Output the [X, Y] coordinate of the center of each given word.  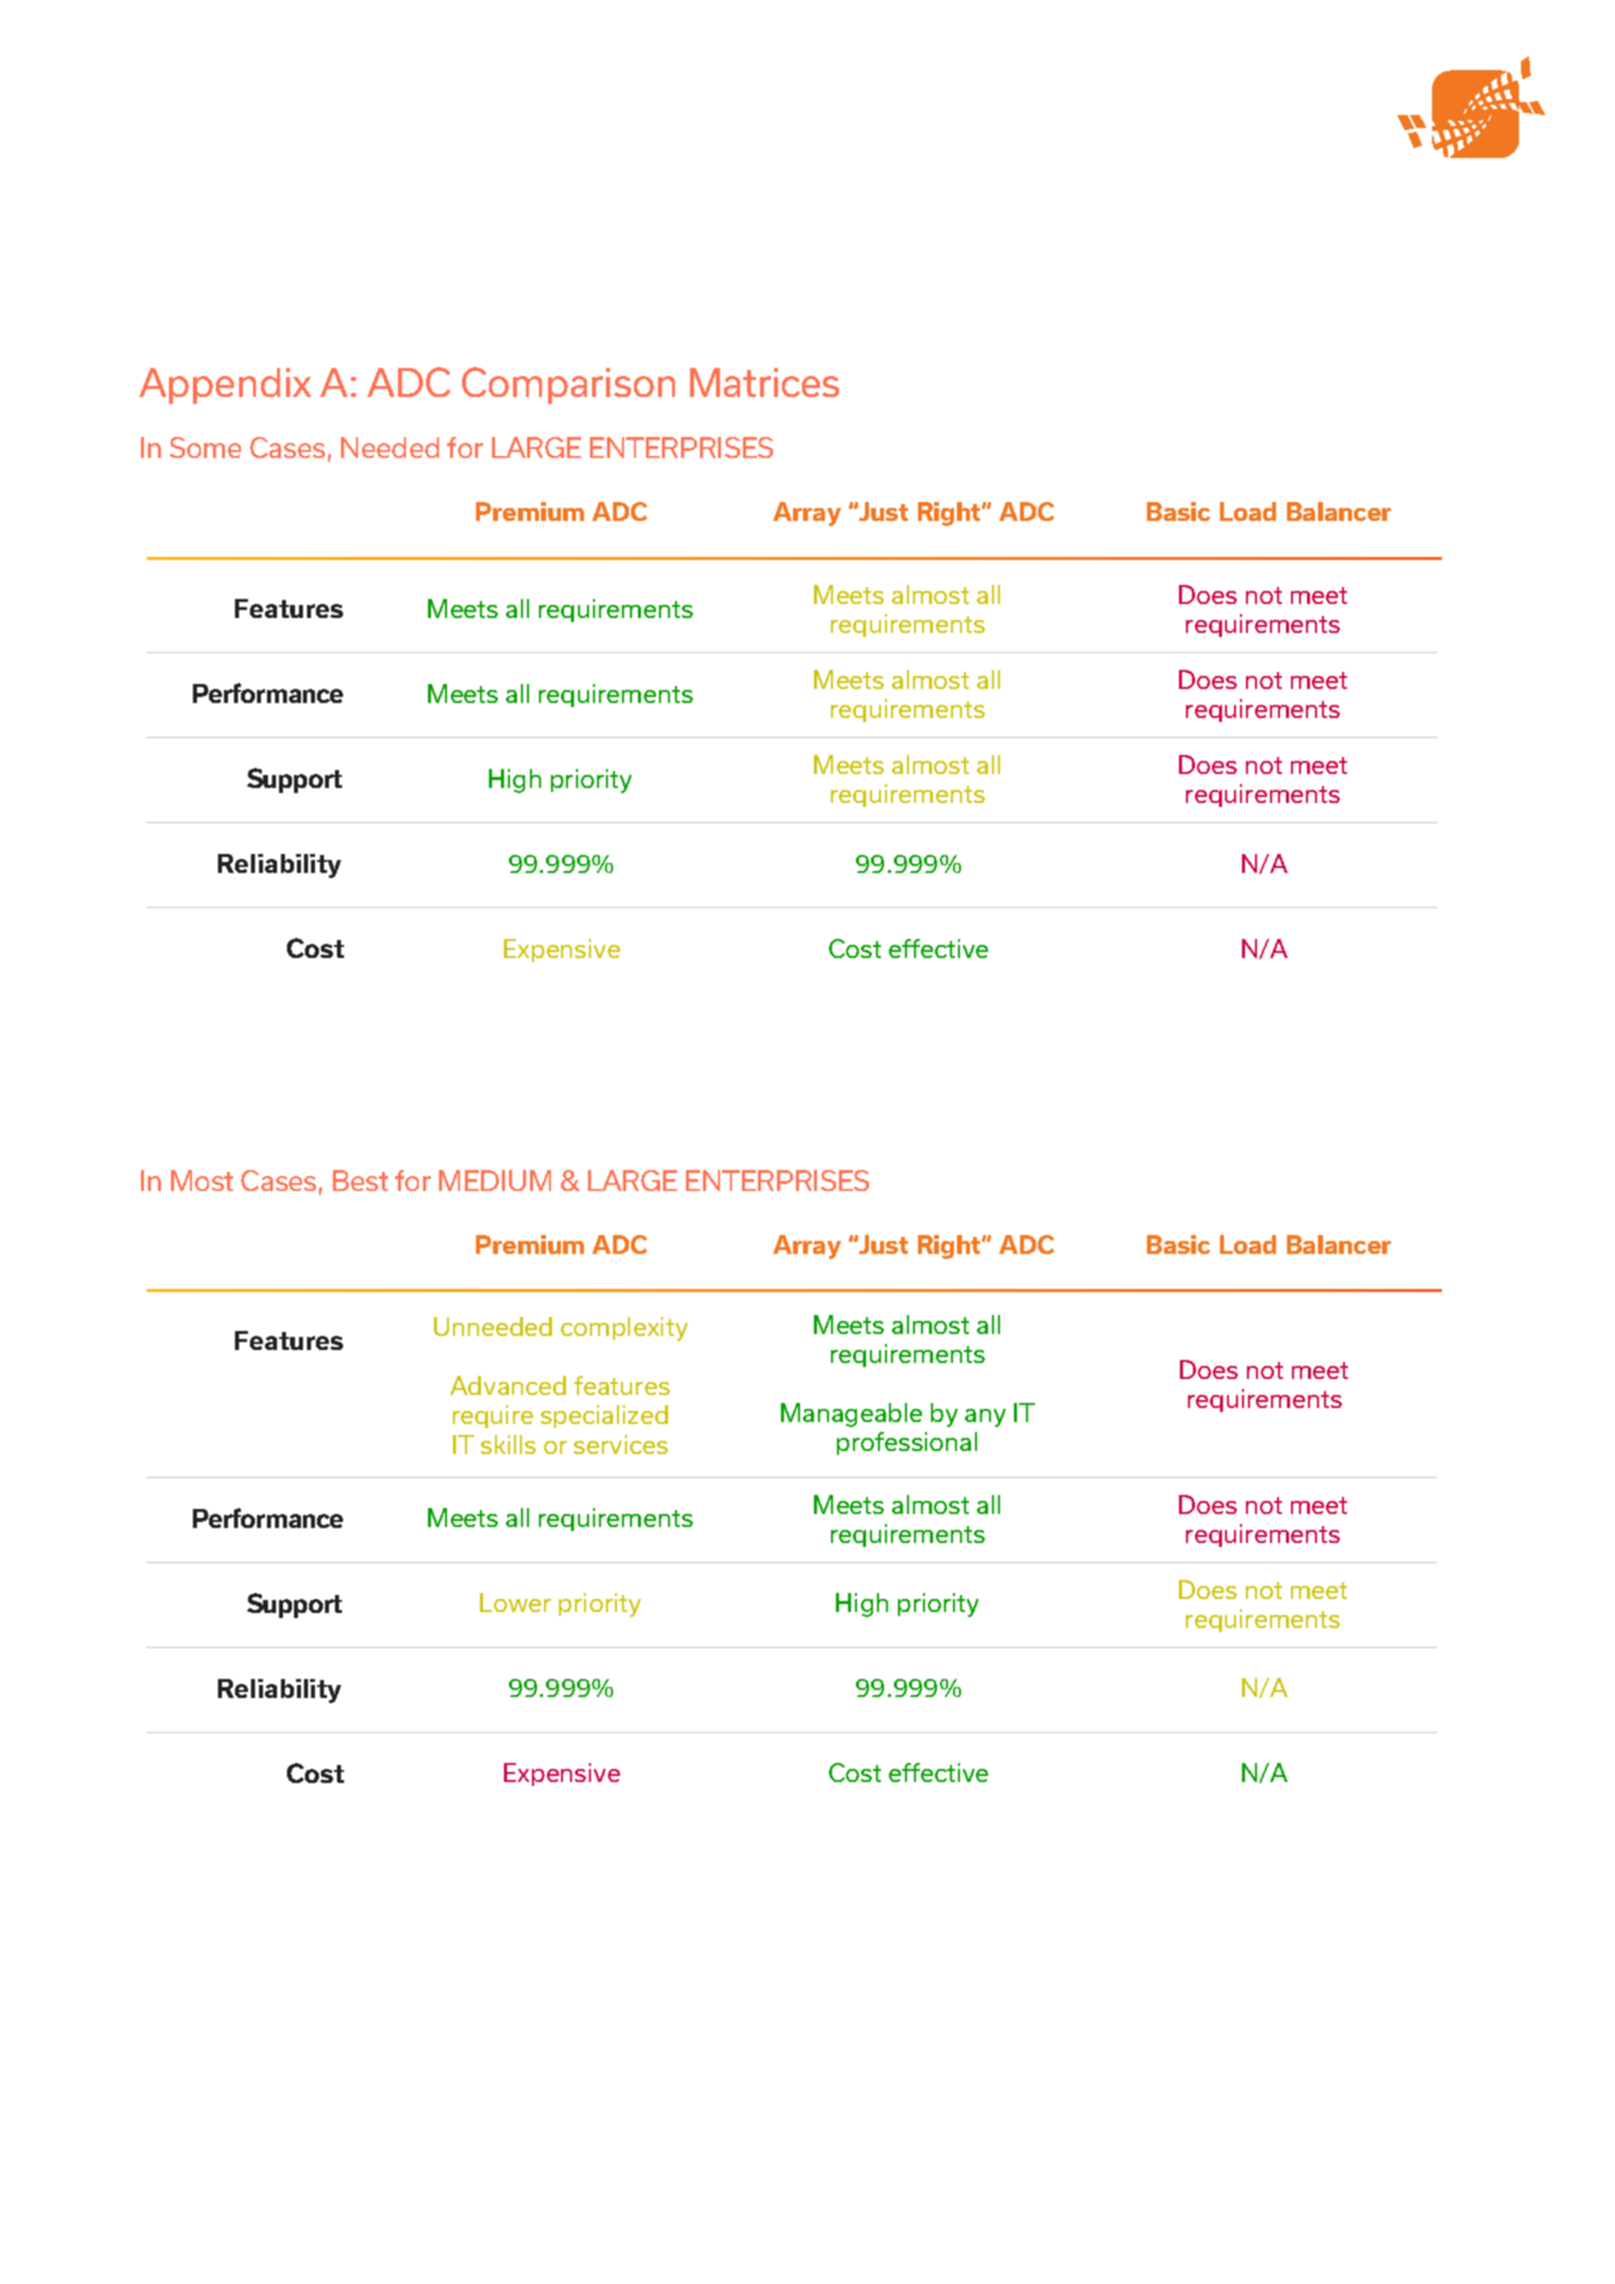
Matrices [764, 382]
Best [360, 1180]
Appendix [225, 386]
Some [205, 447]
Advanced [508, 1385]
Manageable [851, 1415]
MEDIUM [495, 1180]
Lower [515, 1602]
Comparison [568, 385]
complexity [624, 1329]
